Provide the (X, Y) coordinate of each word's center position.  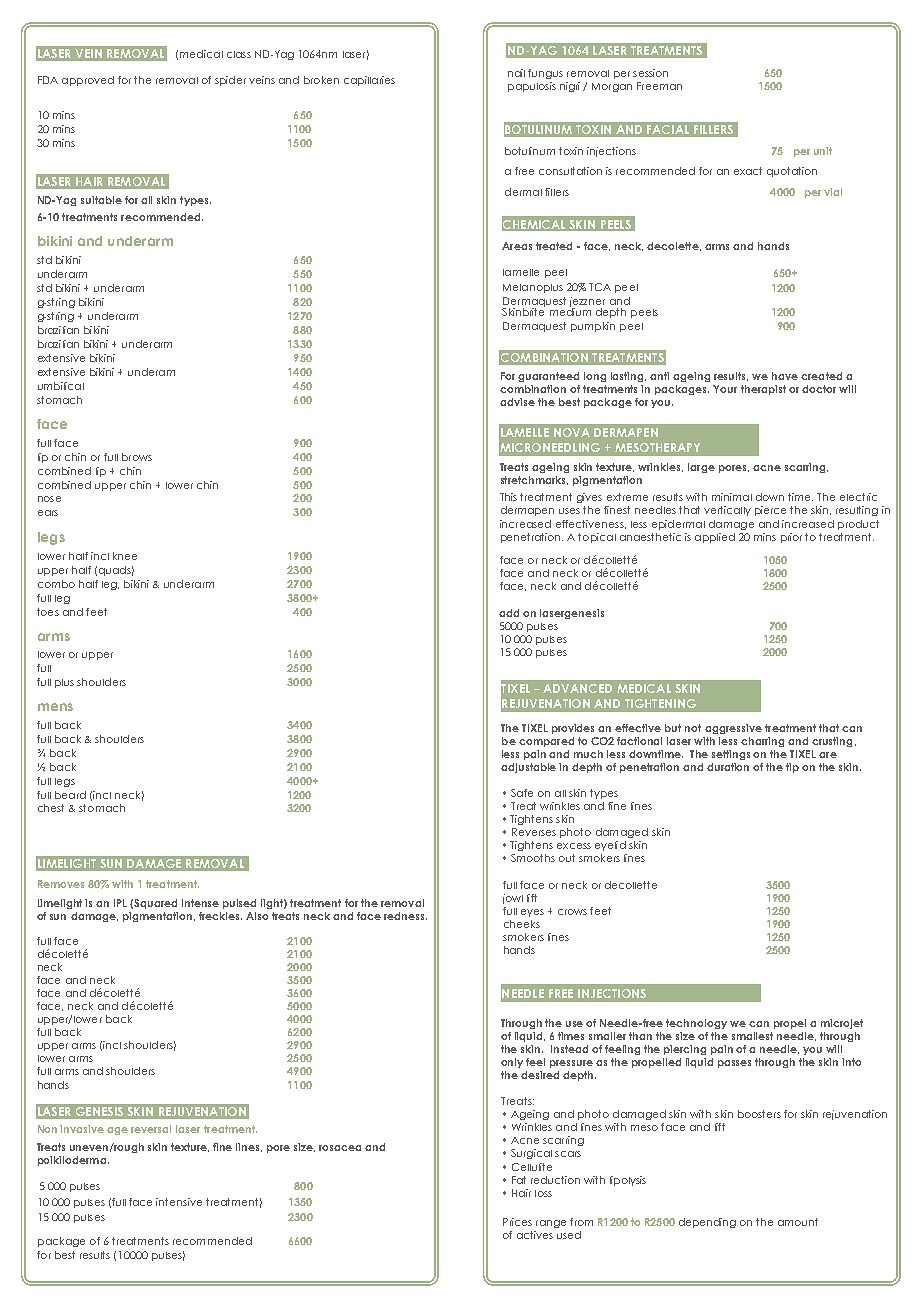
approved (88, 81)
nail (516, 73)
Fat (519, 1180)
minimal (732, 497)
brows (137, 457)
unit (823, 151)
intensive (179, 1202)
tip (792, 768)
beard (70, 795)
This (508, 497)
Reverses (534, 832)
